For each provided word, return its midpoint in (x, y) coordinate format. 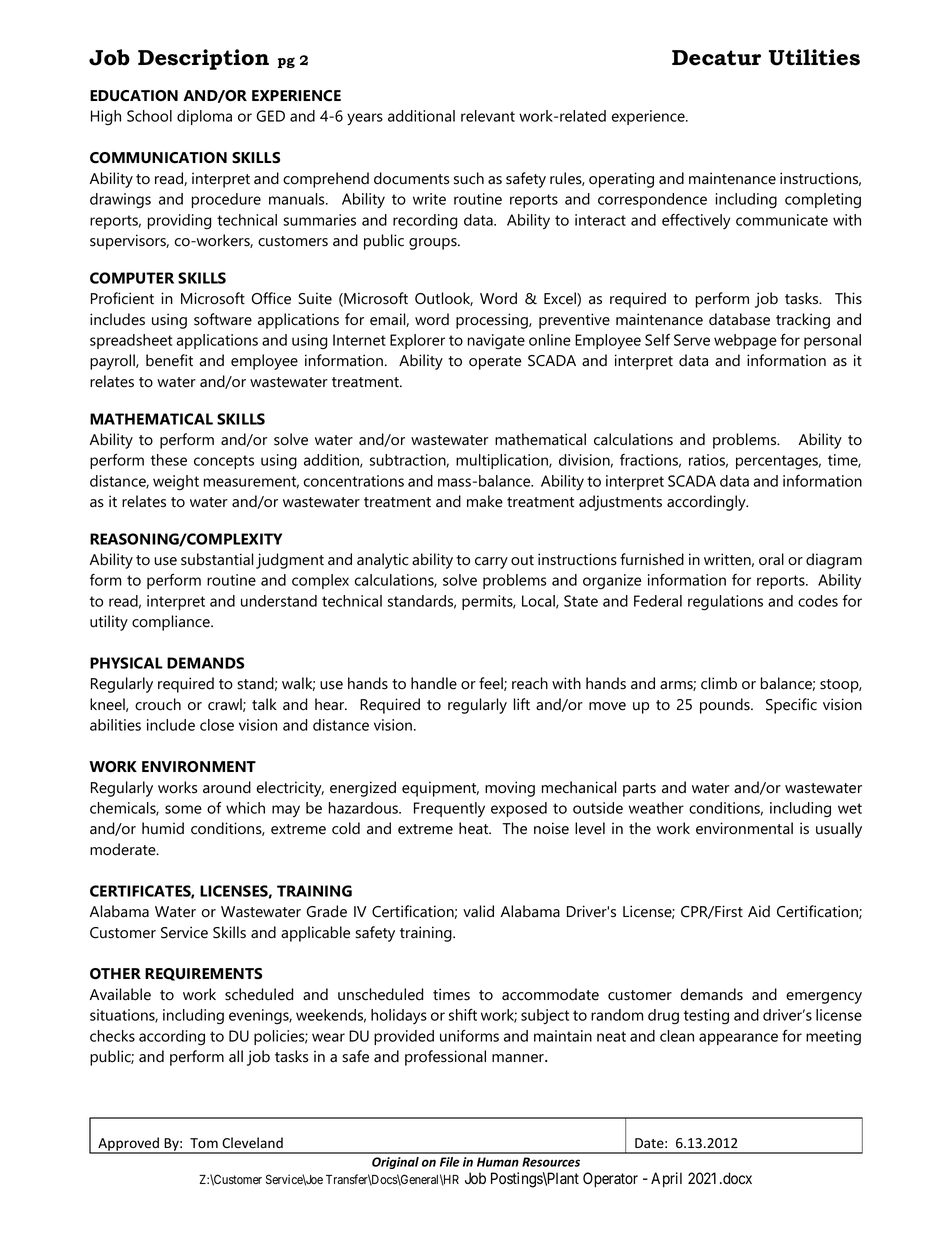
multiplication (503, 461)
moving (510, 789)
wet (850, 808)
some (183, 809)
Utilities (814, 57)
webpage (745, 342)
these (169, 460)
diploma (204, 117)
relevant (488, 116)
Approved (128, 1145)
